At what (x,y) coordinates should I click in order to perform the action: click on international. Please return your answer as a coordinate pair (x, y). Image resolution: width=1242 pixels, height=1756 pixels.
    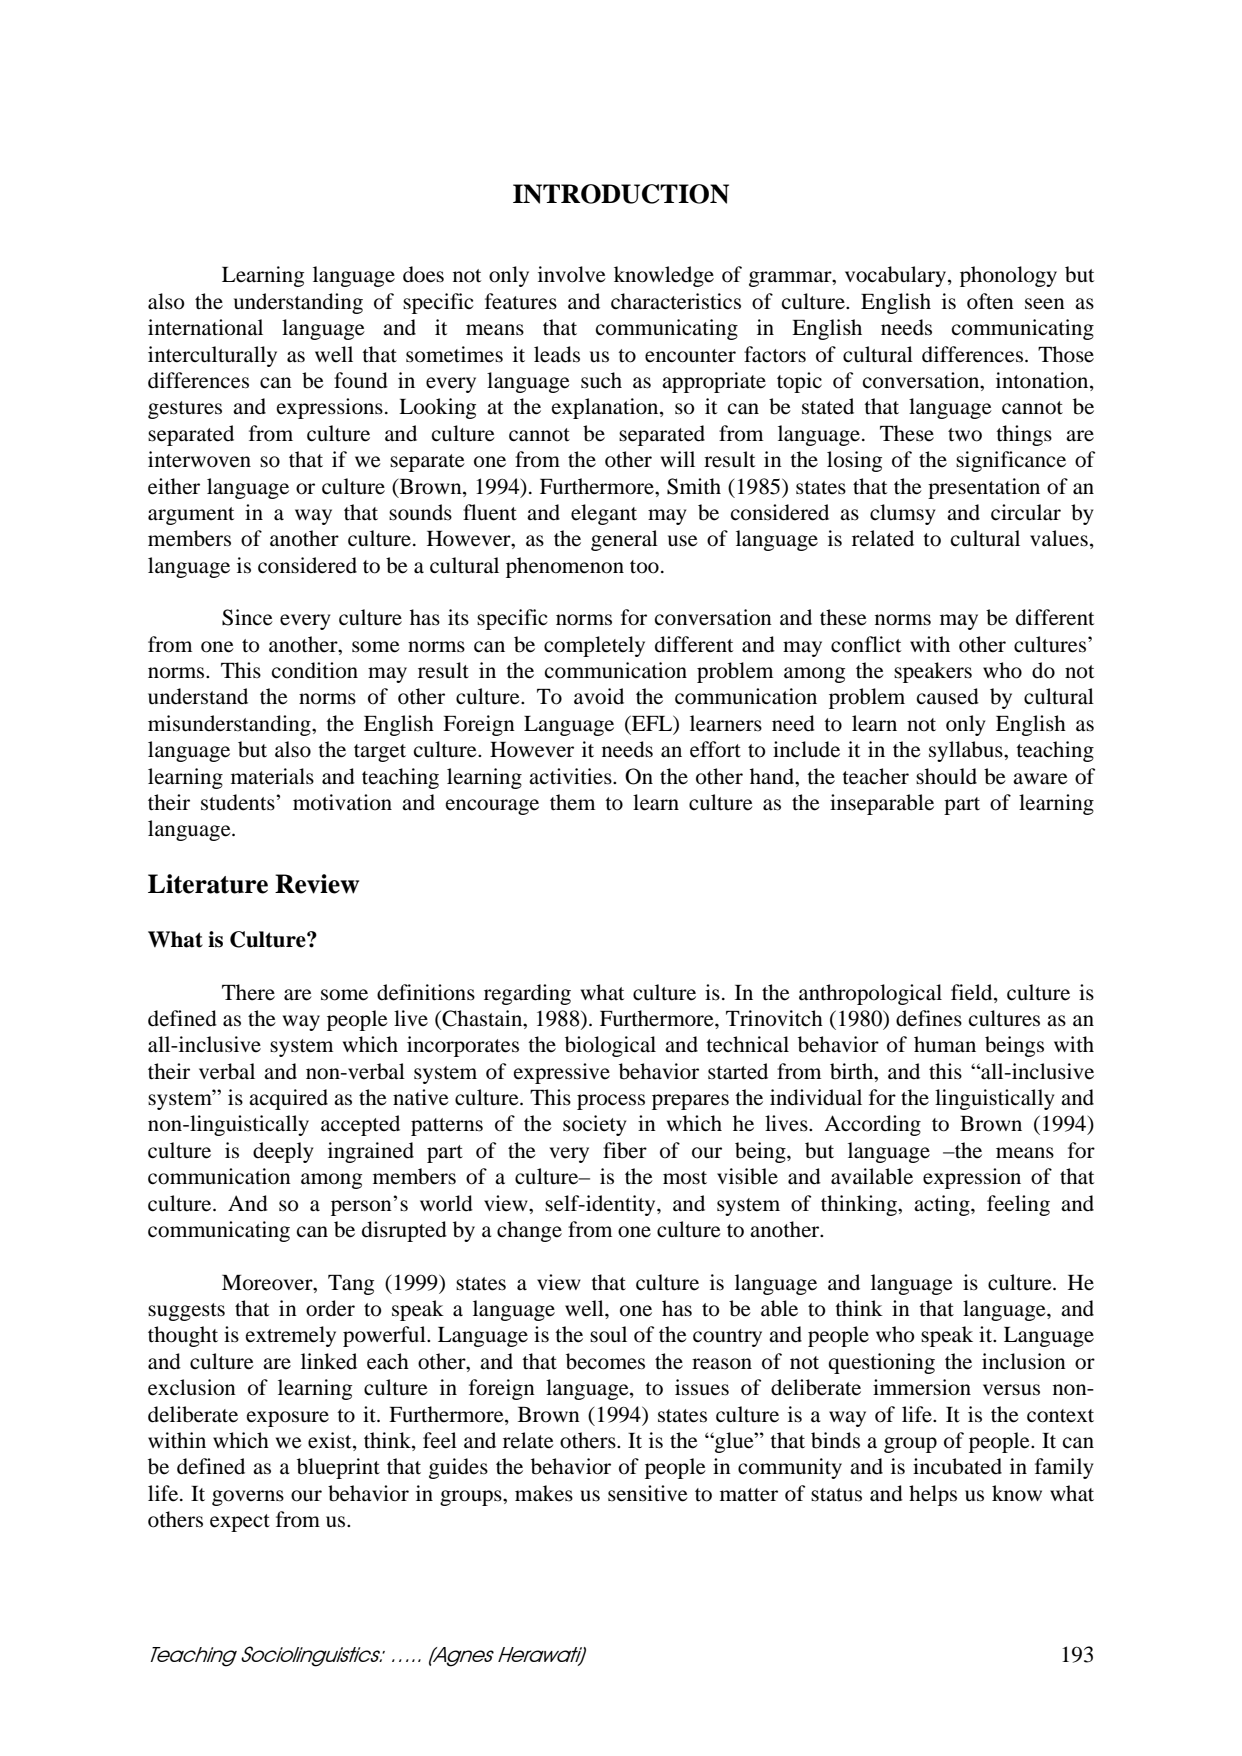
    Looking at the image, I should click on (205, 327).
